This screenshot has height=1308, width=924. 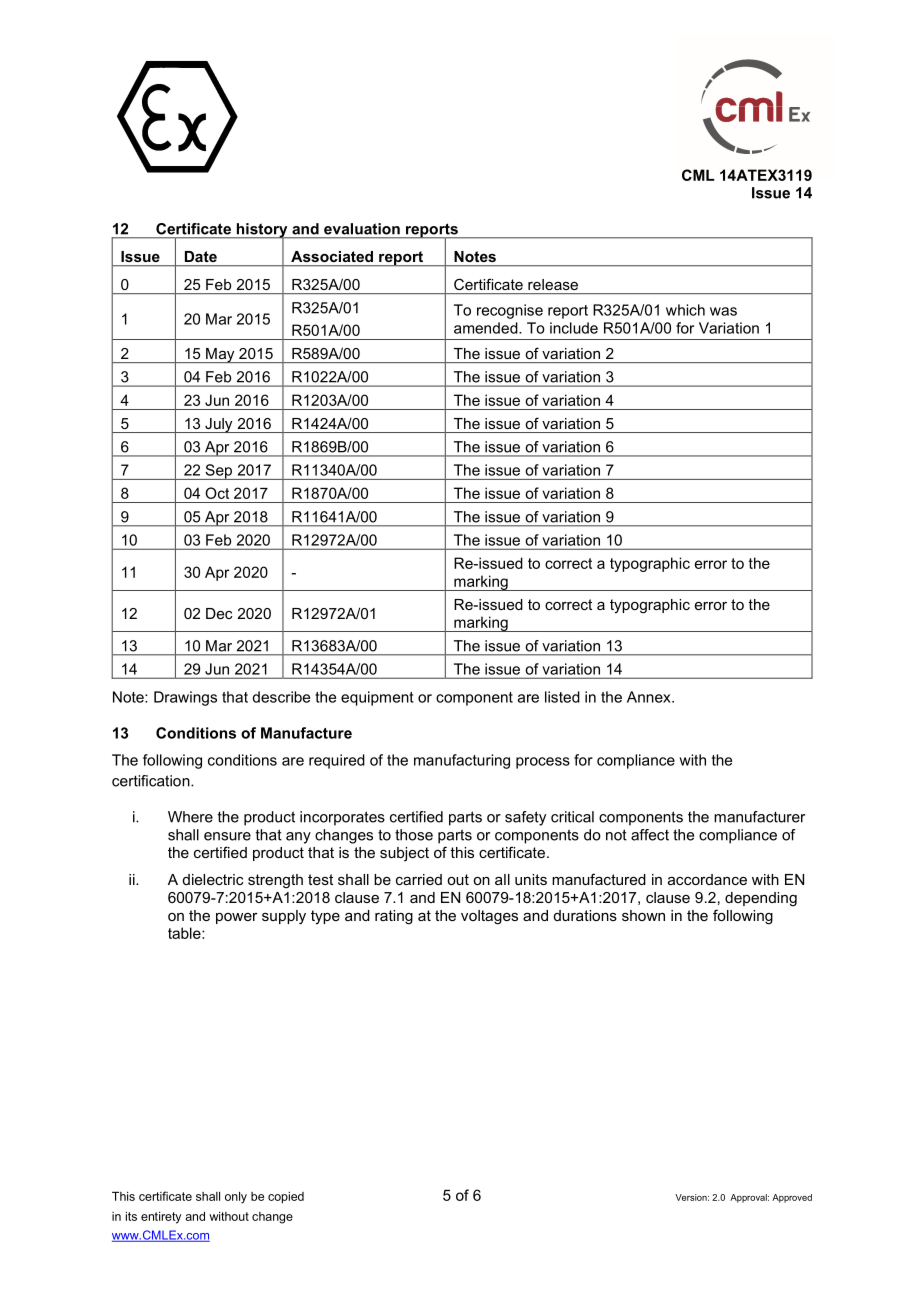 I want to click on safety, so click(x=525, y=818).
